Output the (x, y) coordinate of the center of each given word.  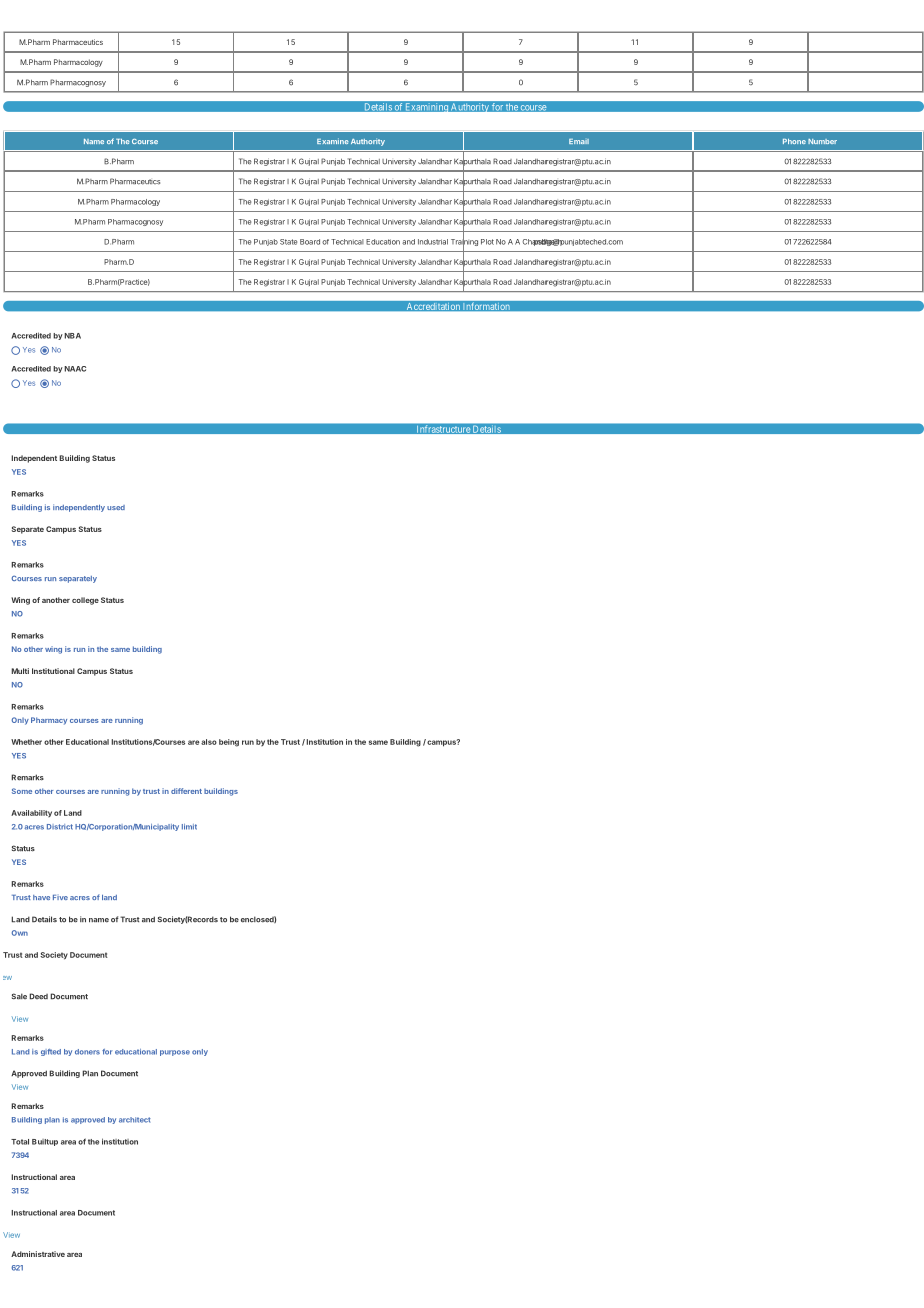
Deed (38, 996)
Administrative (38, 1254)
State (288, 242)
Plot (487, 242)
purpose (175, 1053)
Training (464, 243)
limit (189, 827)
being (229, 743)
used (116, 507)
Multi (20, 671)
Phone (794, 141)
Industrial (433, 242)
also (209, 742)
